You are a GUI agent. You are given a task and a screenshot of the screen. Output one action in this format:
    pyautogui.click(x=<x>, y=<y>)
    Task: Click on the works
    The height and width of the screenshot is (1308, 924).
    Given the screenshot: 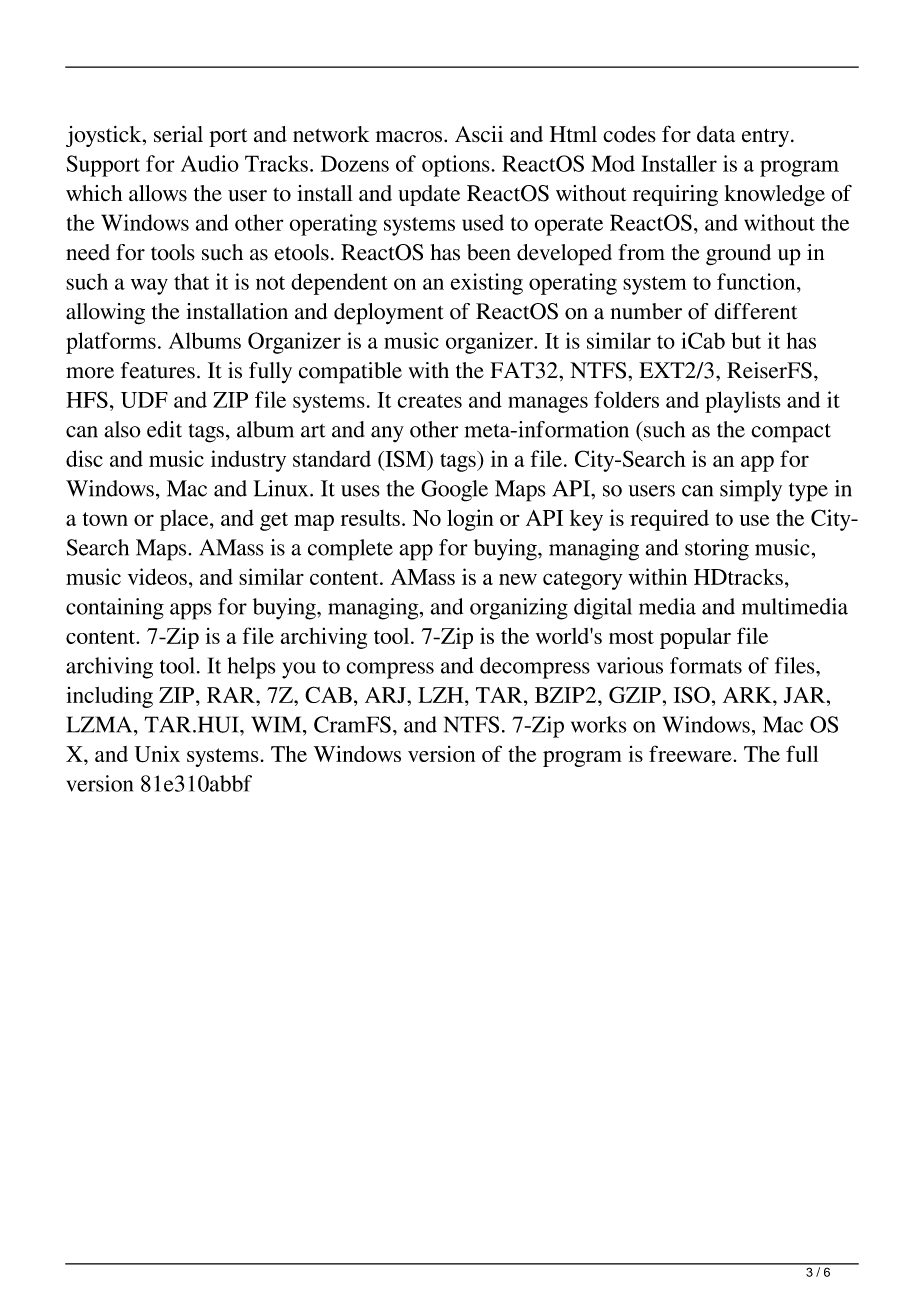 What is the action you would take?
    pyautogui.click(x=599, y=724)
